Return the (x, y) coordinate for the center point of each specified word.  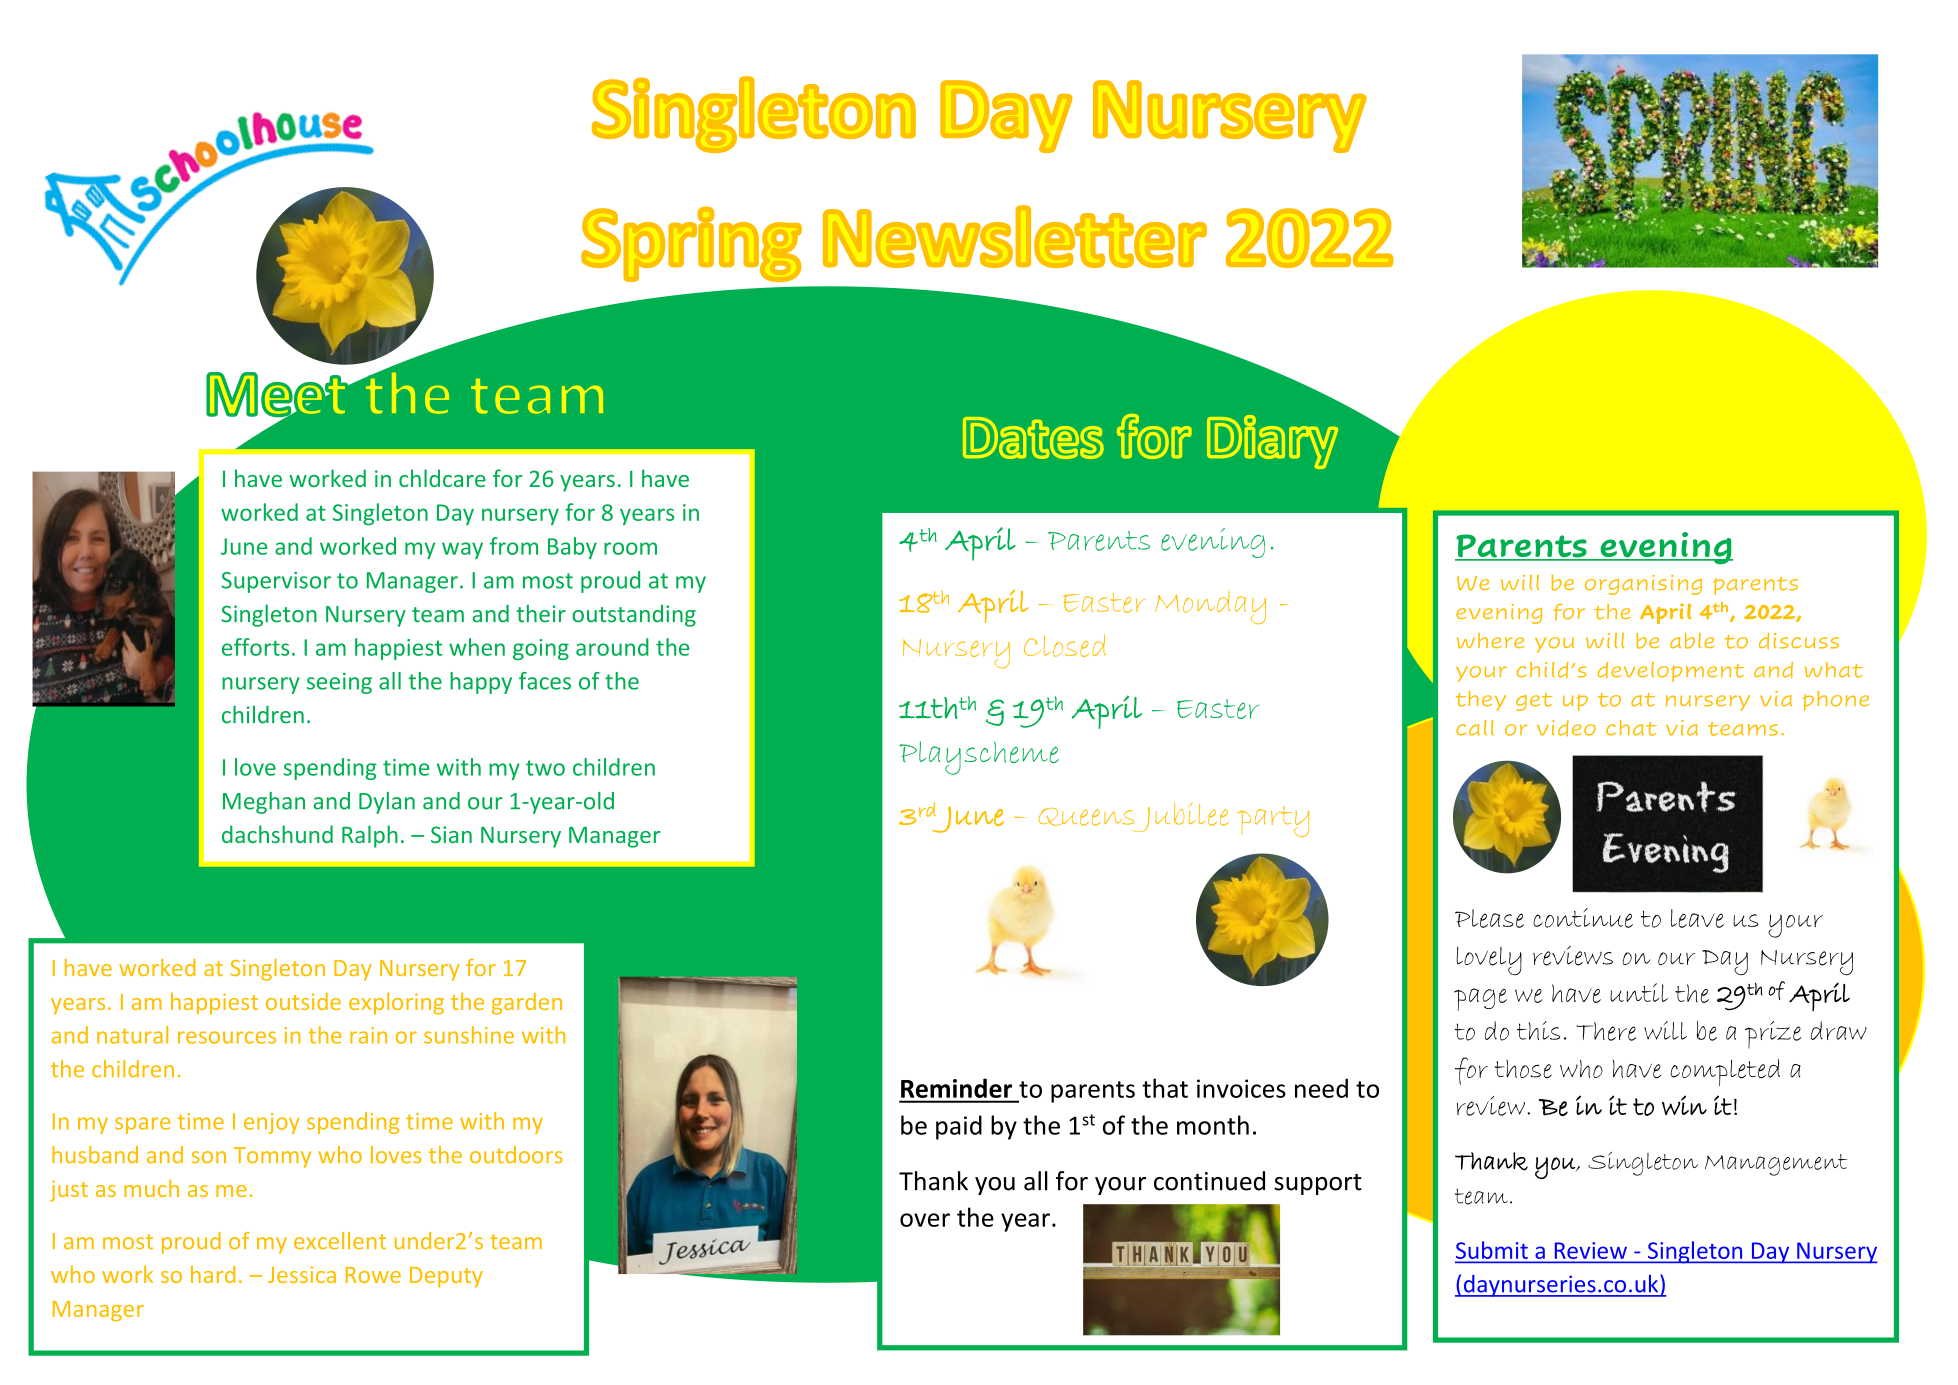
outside (303, 1001)
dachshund (277, 834)
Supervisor (276, 582)
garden (527, 1004)
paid (959, 1127)
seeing (339, 683)
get (1534, 702)
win (1684, 1105)
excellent (340, 1241)
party (1273, 821)
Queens (1086, 817)
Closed (1065, 645)
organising (1643, 585)
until (1639, 992)
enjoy (272, 1123)
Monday (1210, 608)
